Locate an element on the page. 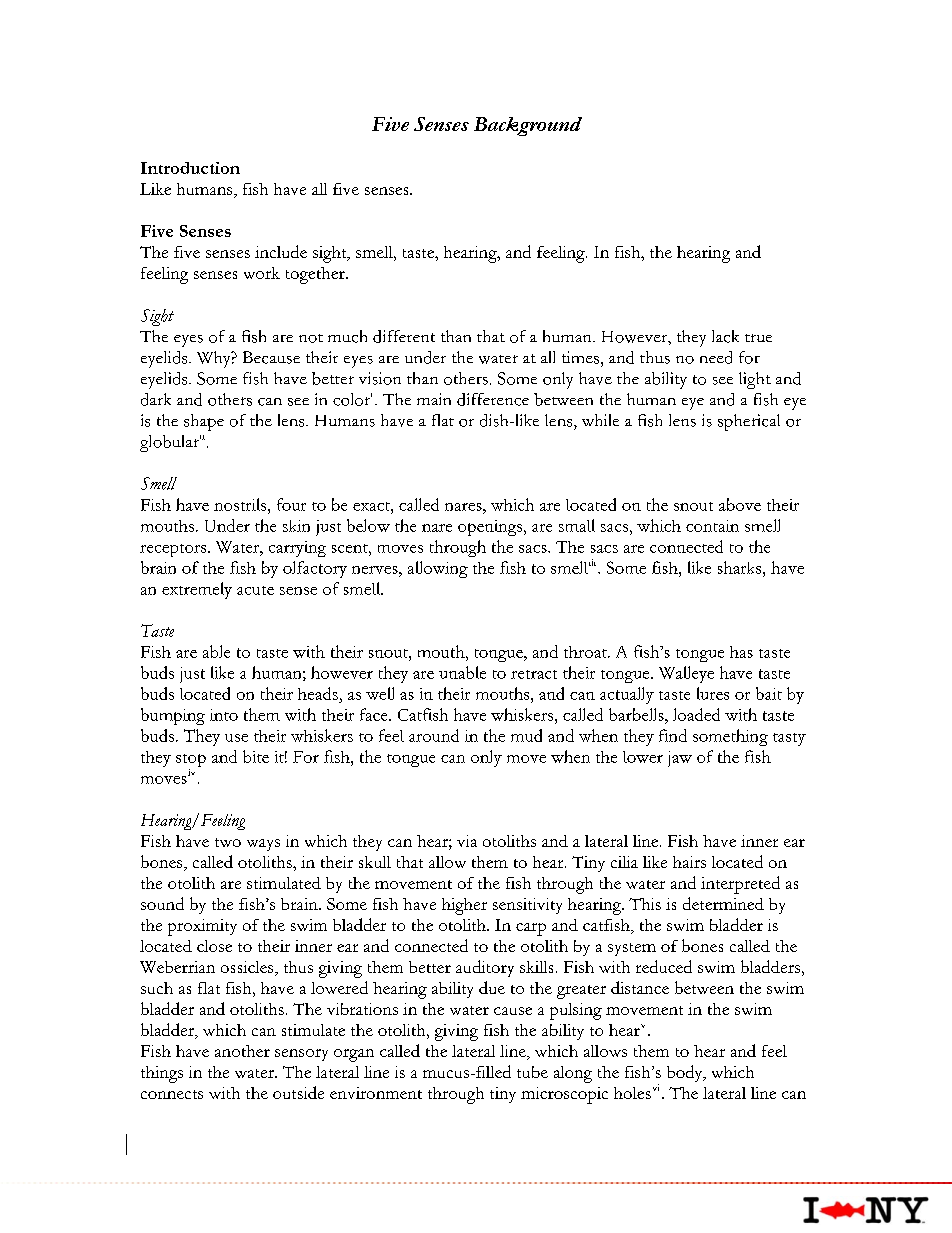 This page has width=952, height=1233. another is located at coordinates (242, 1051).
